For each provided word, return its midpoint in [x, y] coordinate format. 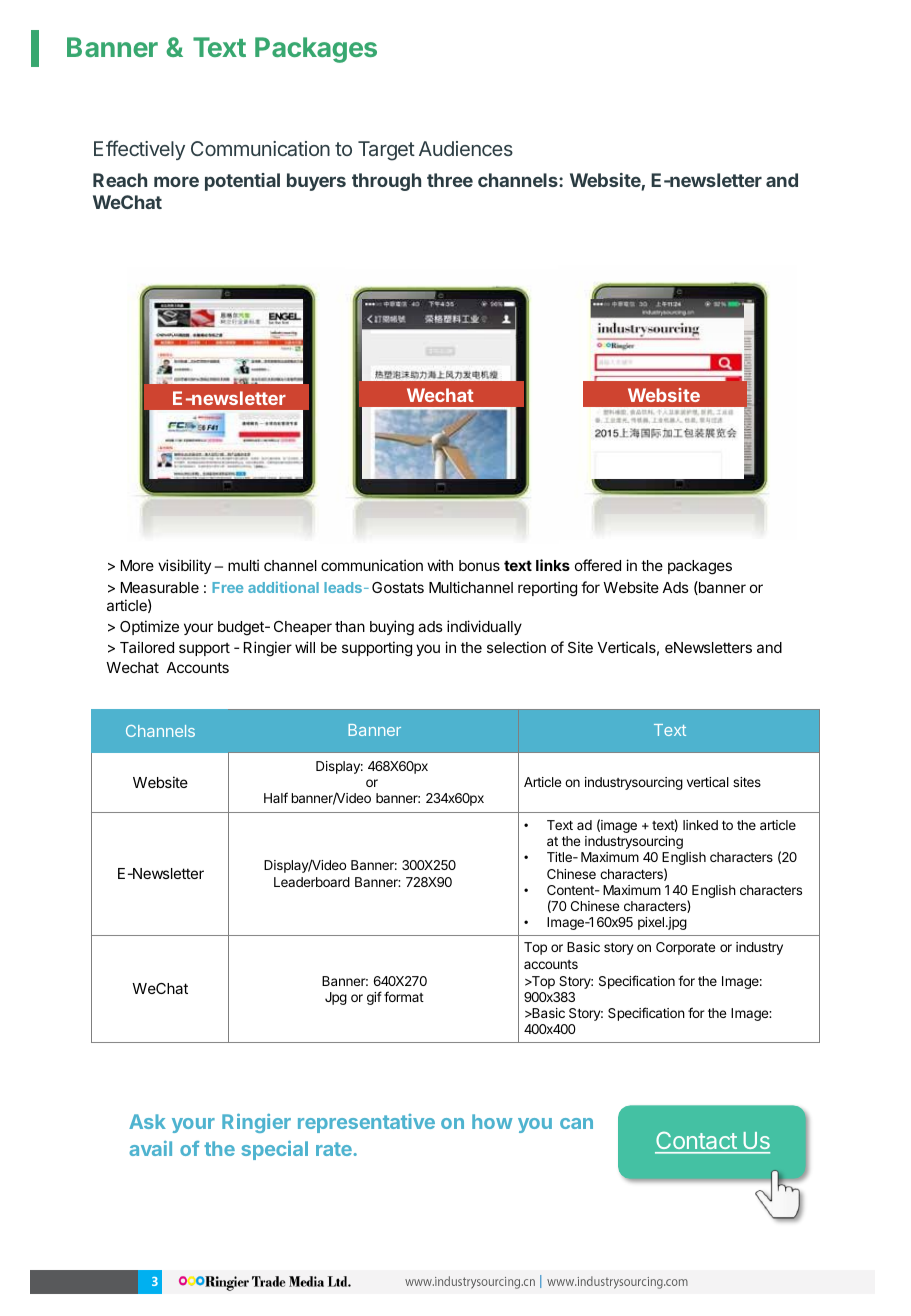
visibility [184, 566]
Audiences [466, 148]
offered [598, 565]
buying [392, 628]
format [404, 996]
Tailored [147, 647]
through [386, 182]
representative [366, 1123]
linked [700, 825]
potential [242, 182]
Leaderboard [312, 882]
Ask [147, 1121]
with [440, 565]
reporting [547, 589]
